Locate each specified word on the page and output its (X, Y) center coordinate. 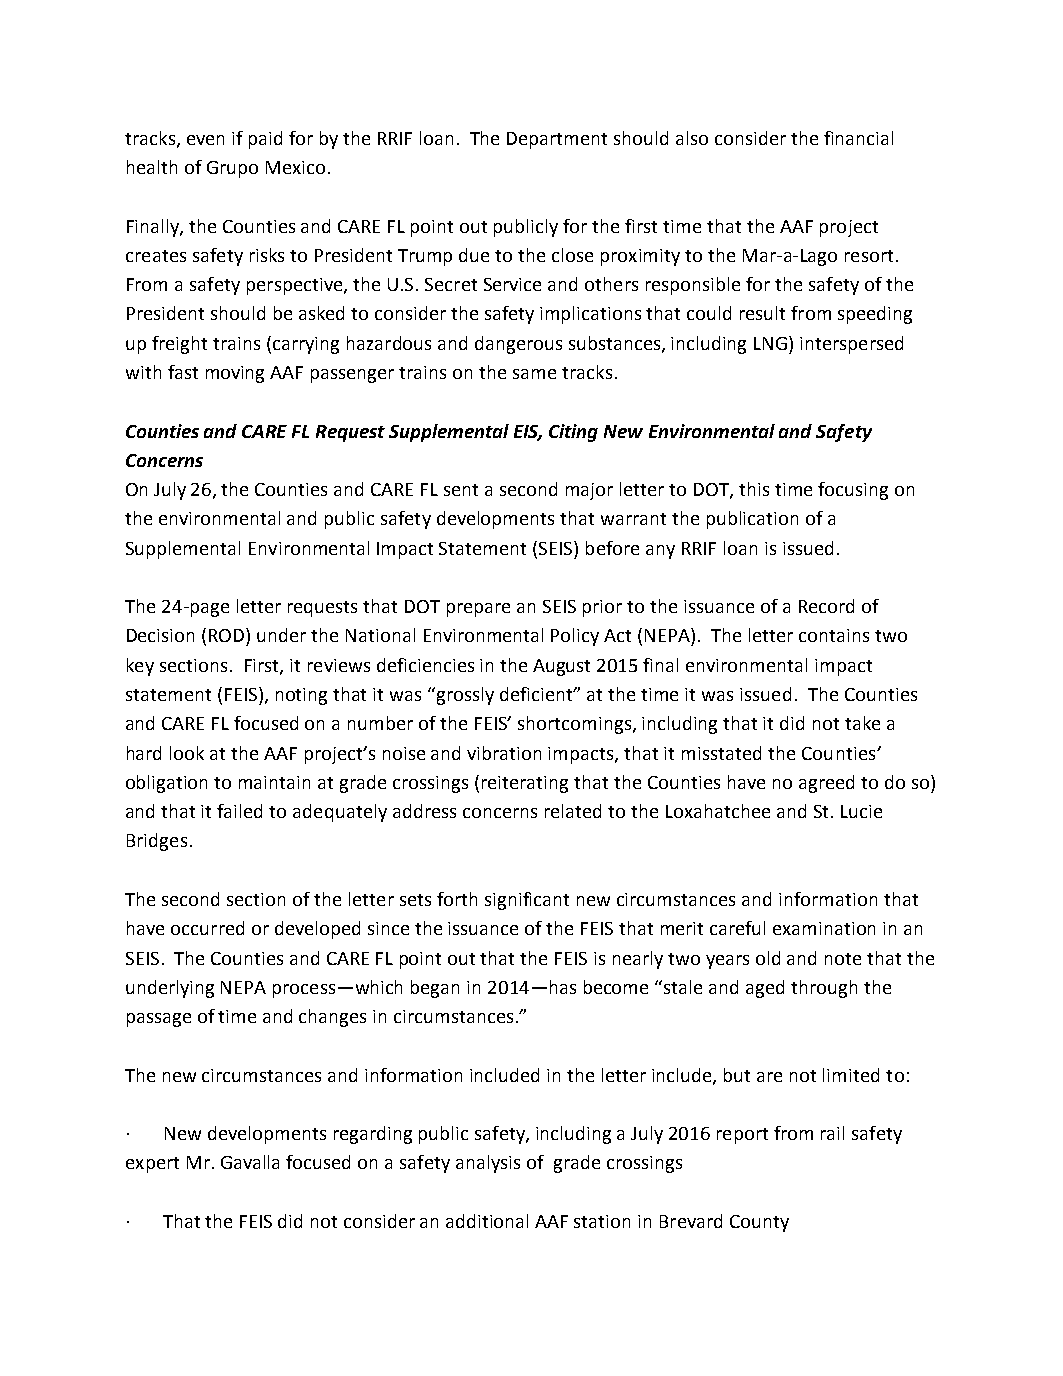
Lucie (861, 811)
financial (858, 138)
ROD (228, 635)
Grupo (232, 169)
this (754, 489)
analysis (488, 1164)
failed (239, 811)
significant (527, 901)
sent (461, 490)
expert (152, 1165)
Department (557, 140)
